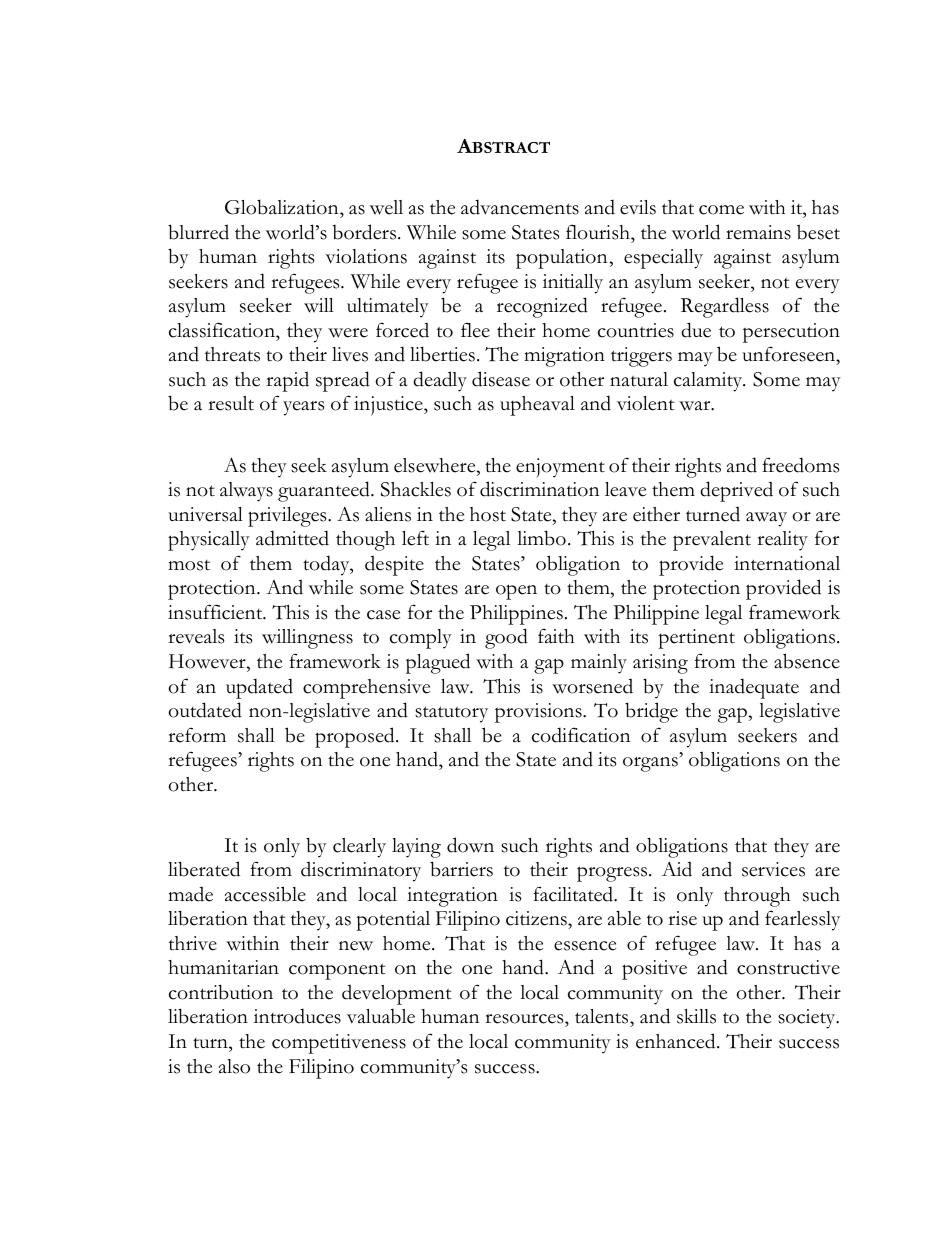  What do you see at coordinates (234, 1066) in the document?
I see `also` at bounding box center [234, 1066].
